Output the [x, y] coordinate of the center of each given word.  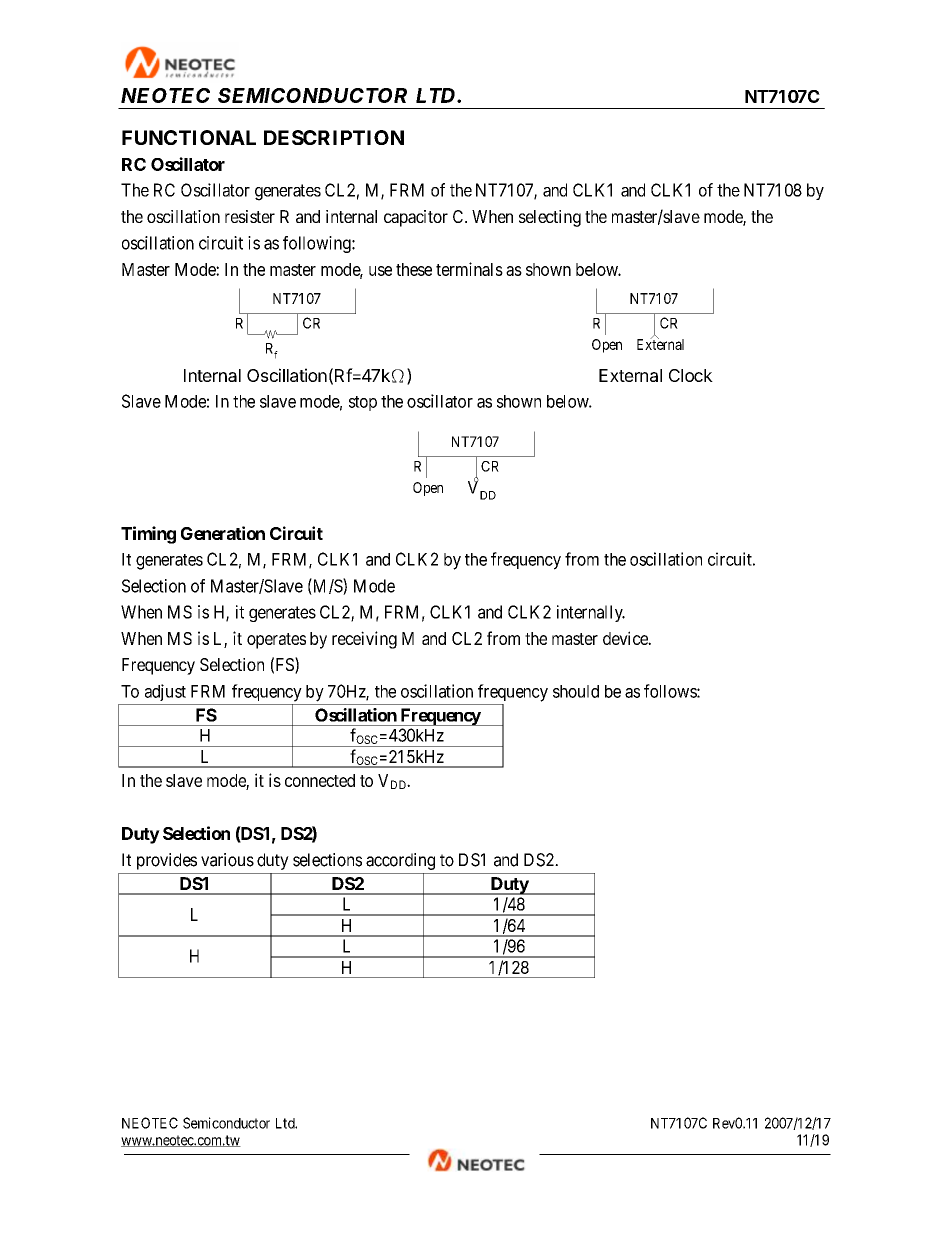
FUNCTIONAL [189, 137]
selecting [550, 218]
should [576, 691]
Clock [691, 375]
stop [363, 403]
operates [276, 641]
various [227, 860]
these [414, 269]
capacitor [416, 218]
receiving [364, 640]
